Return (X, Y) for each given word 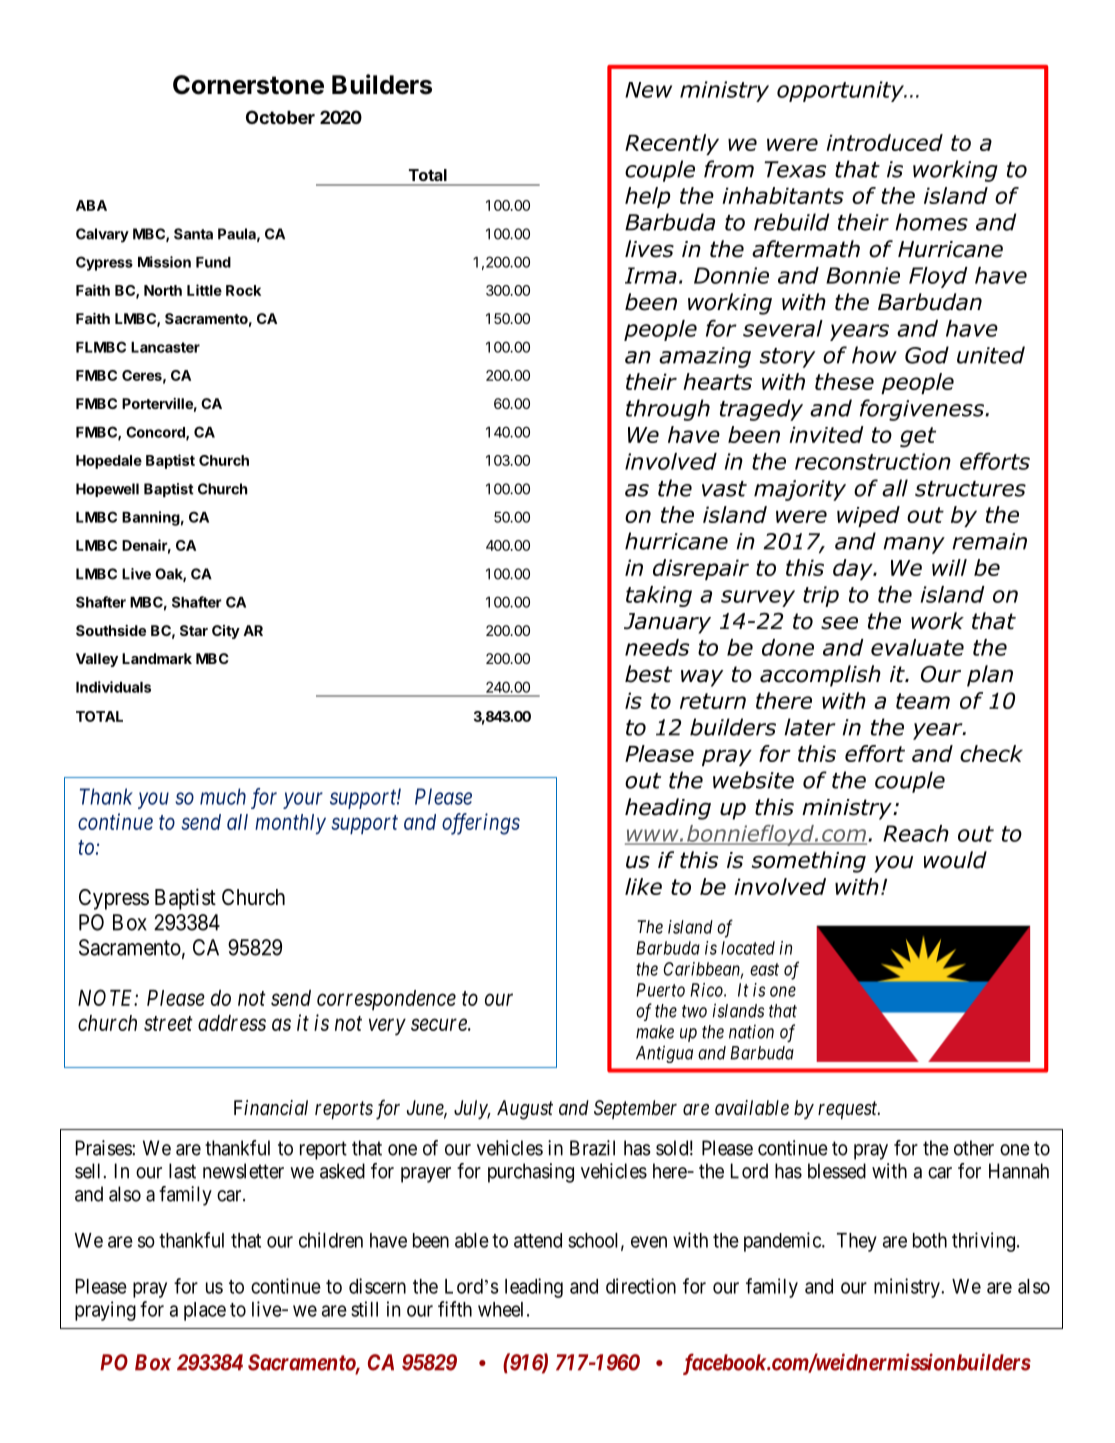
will (949, 567)
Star (194, 630)
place (205, 1311)
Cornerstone (248, 85)
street (168, 1023)
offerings (481, 824)
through (668, 410)
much (223, 796)
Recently (672, 144)
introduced (884, 142)
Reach (916, 833)
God (927, 355)
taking (659, 596)
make (655, 1032)
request (849, 1110)
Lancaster (165, 347)
